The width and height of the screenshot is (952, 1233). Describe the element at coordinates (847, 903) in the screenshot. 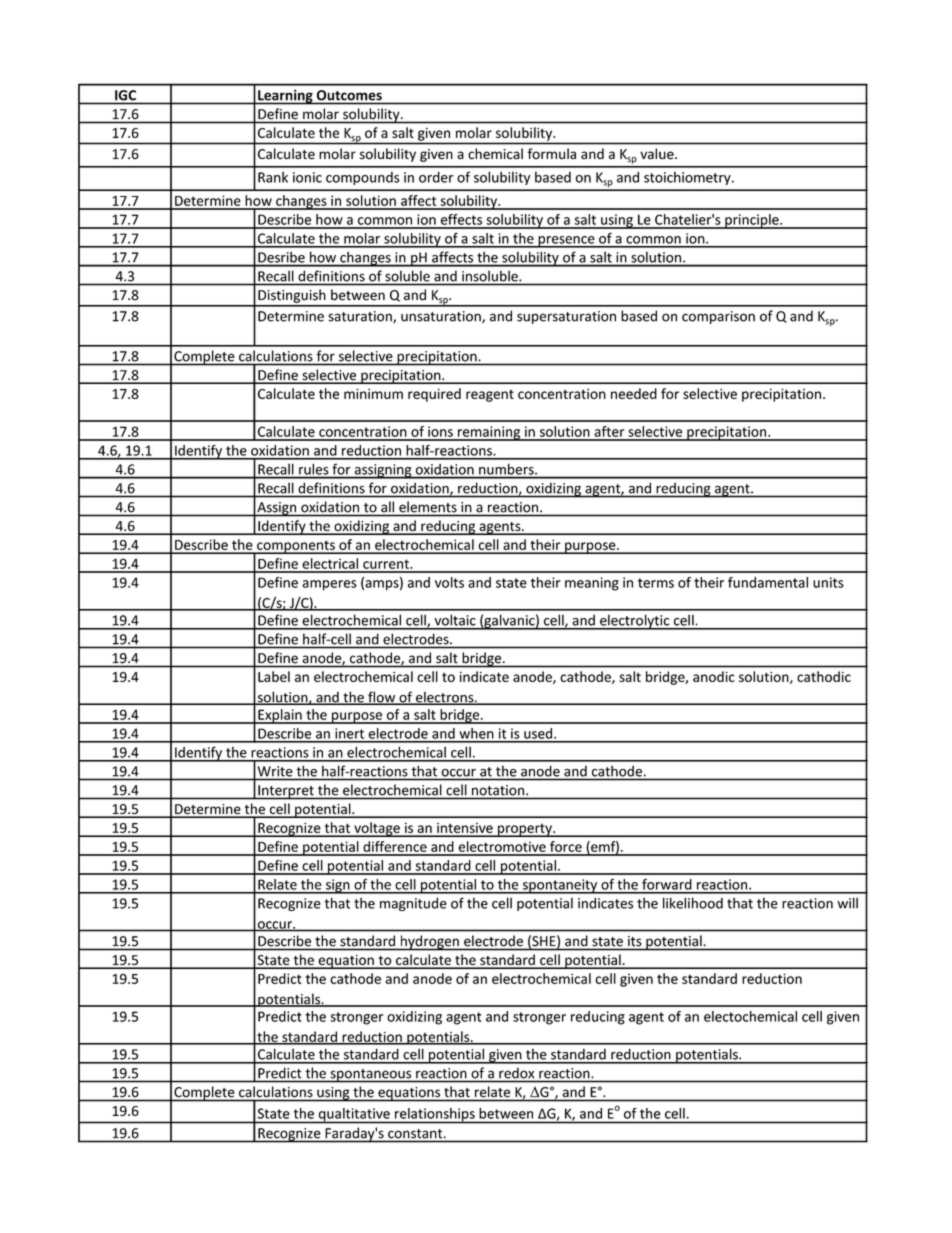

I see `will` at that location.
